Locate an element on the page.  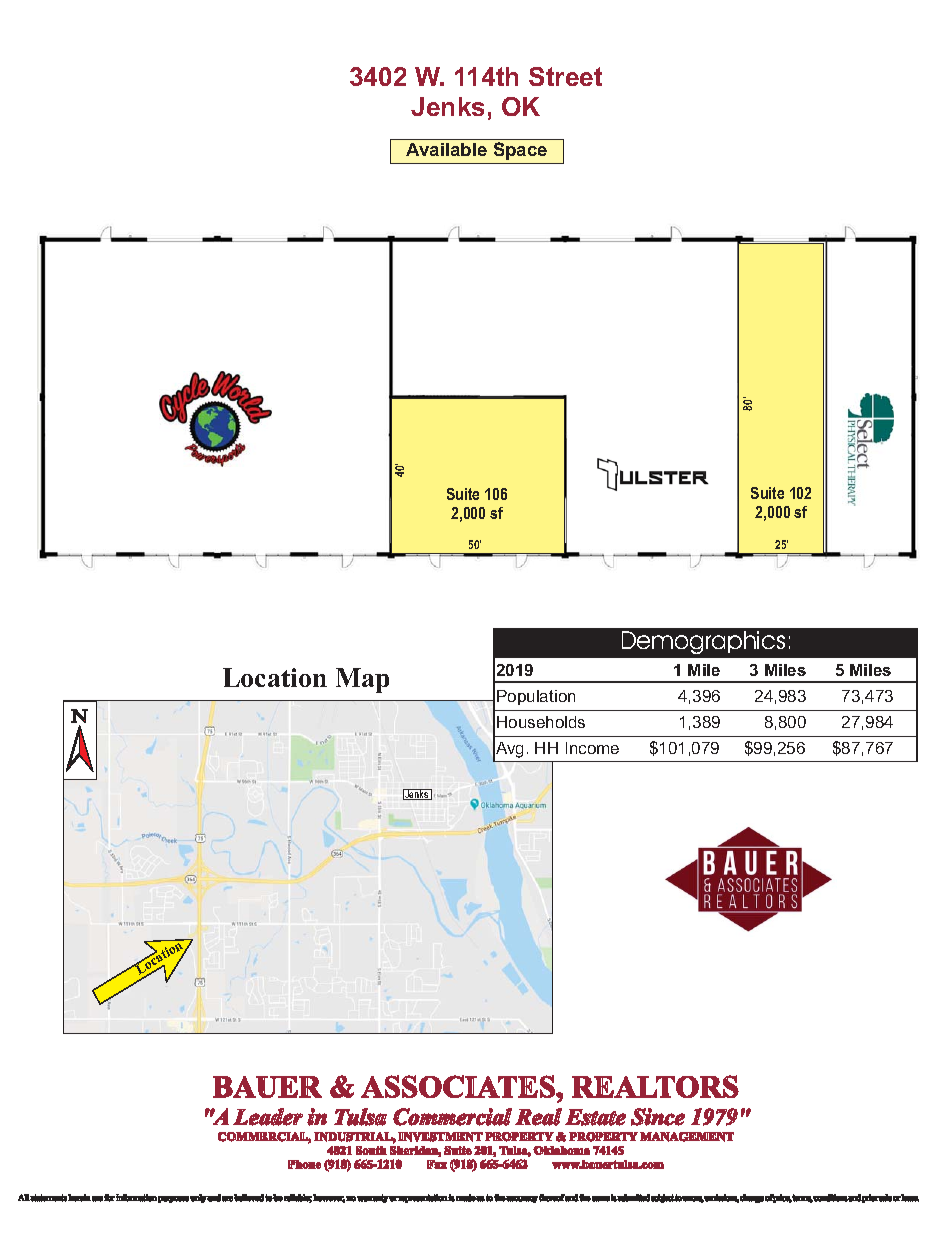
INVESTMENT is located at coordinates (440, 1137).
